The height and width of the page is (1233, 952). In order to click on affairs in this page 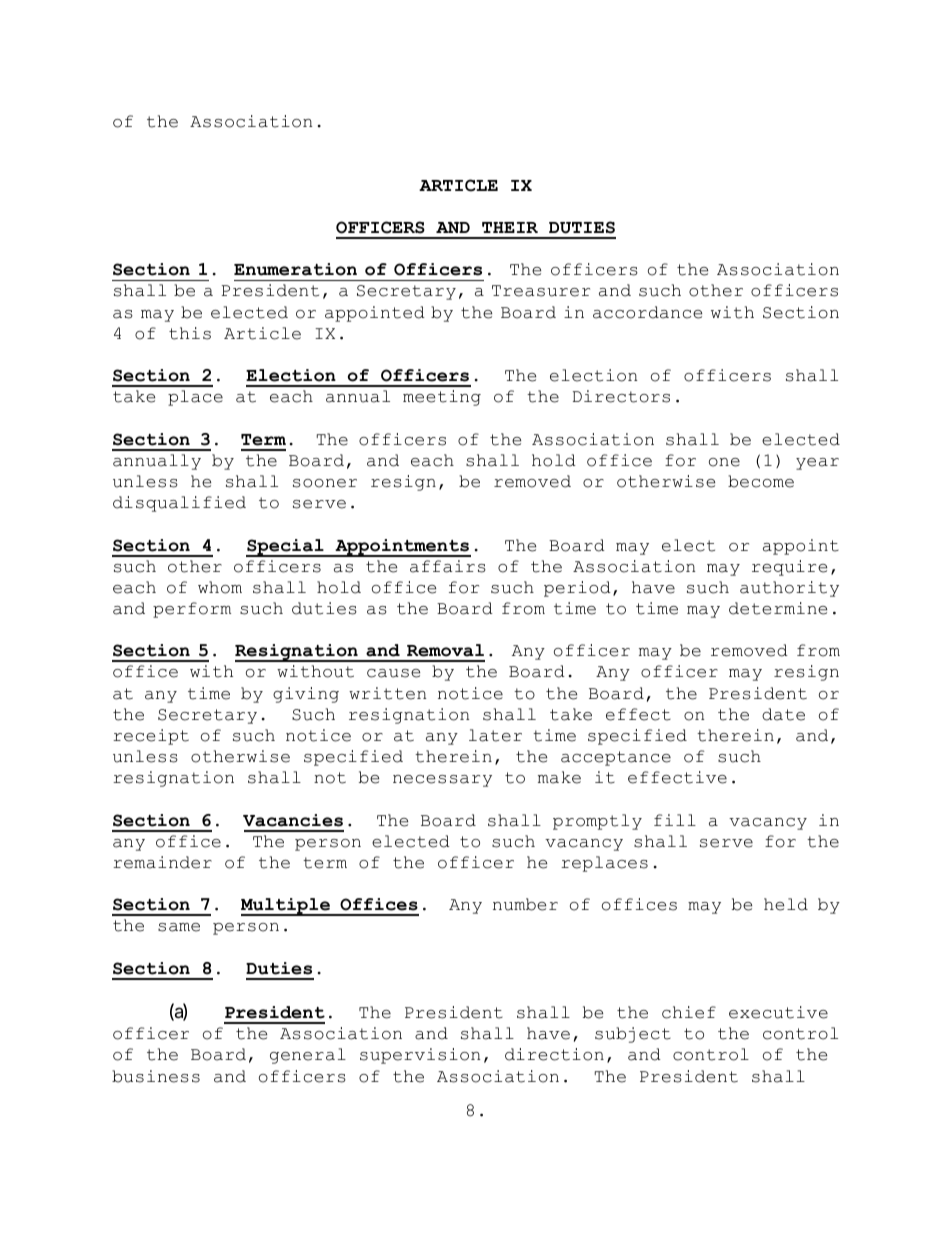, I will do `click(448, 566)`.
